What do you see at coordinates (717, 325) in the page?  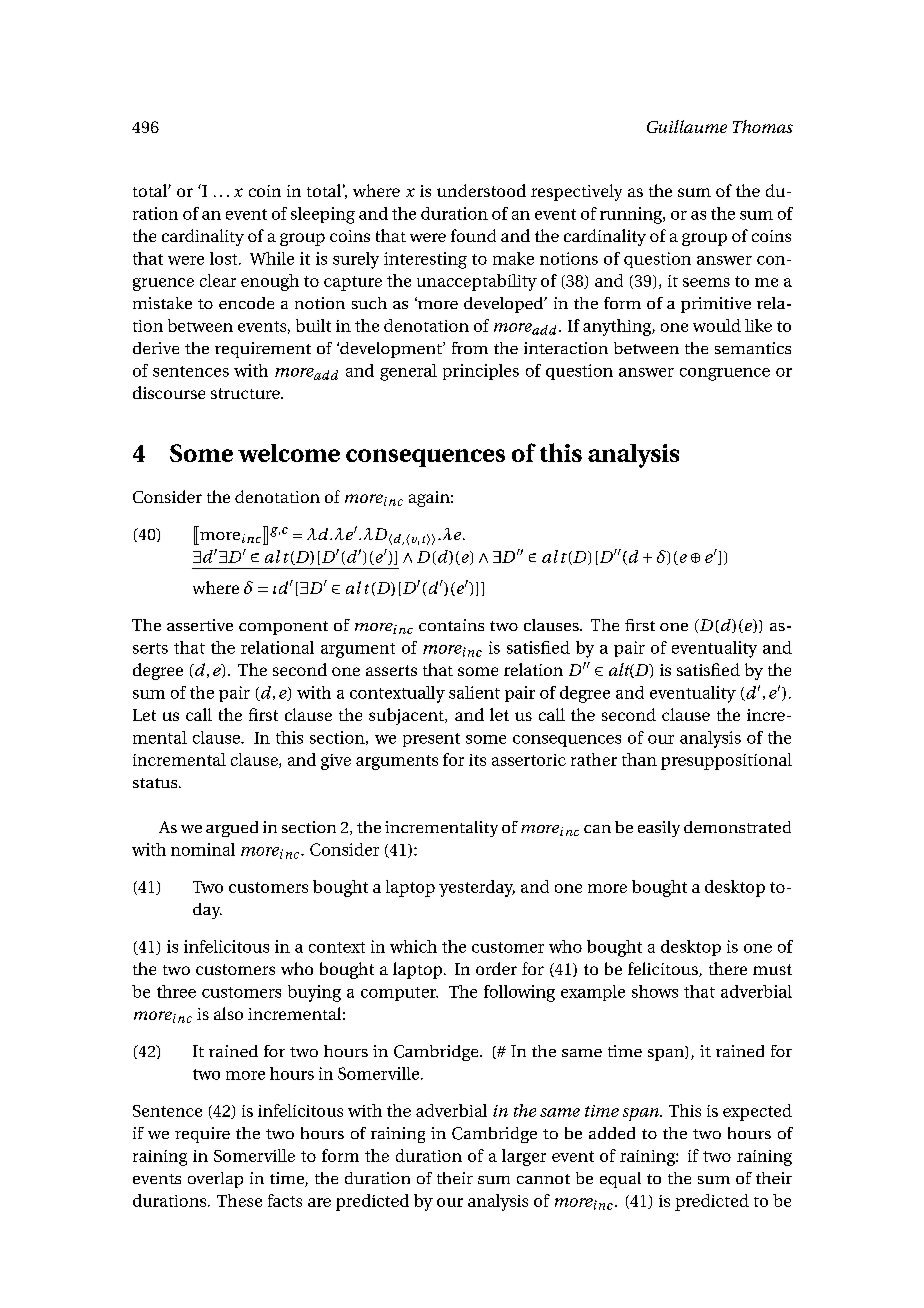 I see `would` at bounding box center [717, 325].
